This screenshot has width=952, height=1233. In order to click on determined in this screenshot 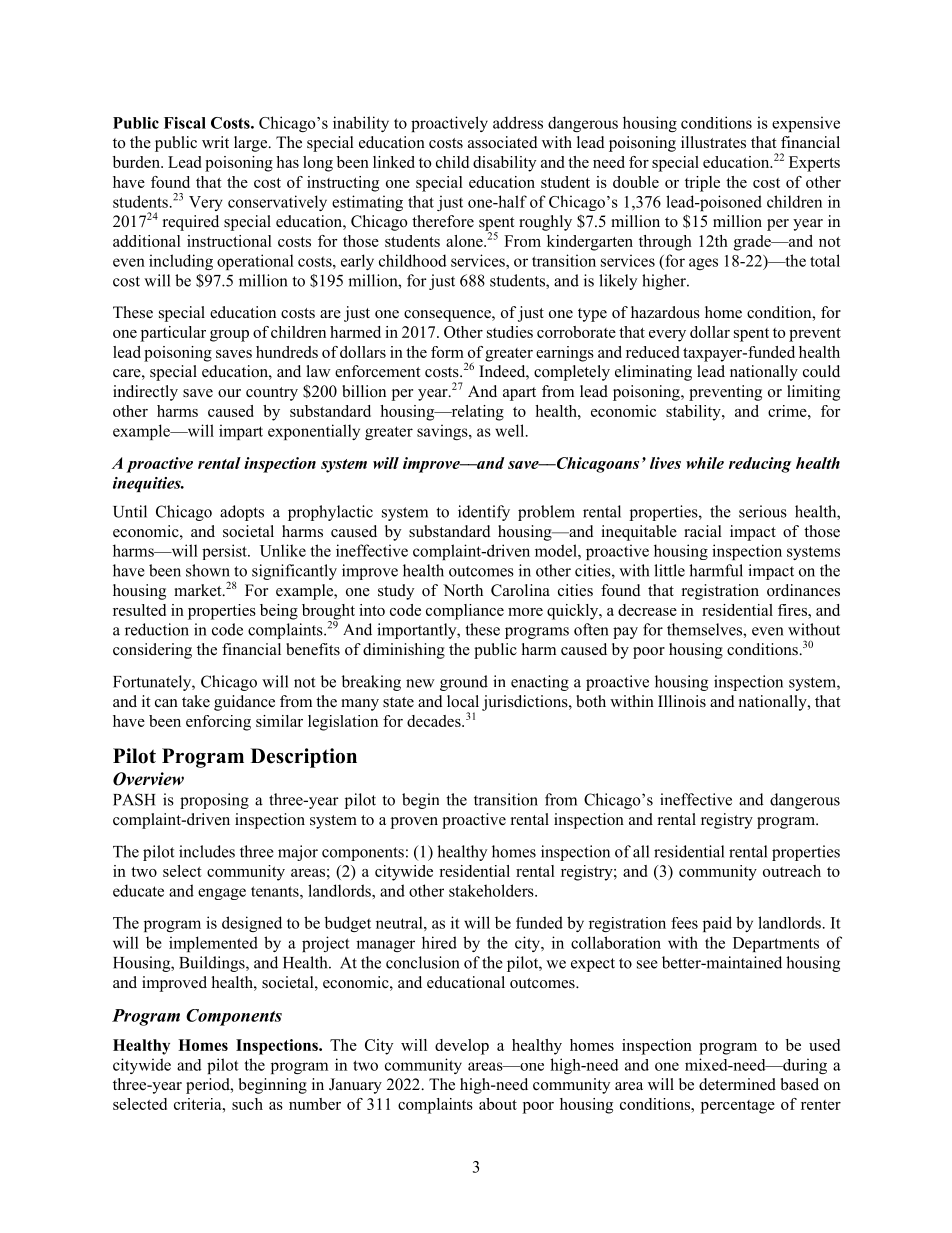, I will do `click(737, 1084)`.
